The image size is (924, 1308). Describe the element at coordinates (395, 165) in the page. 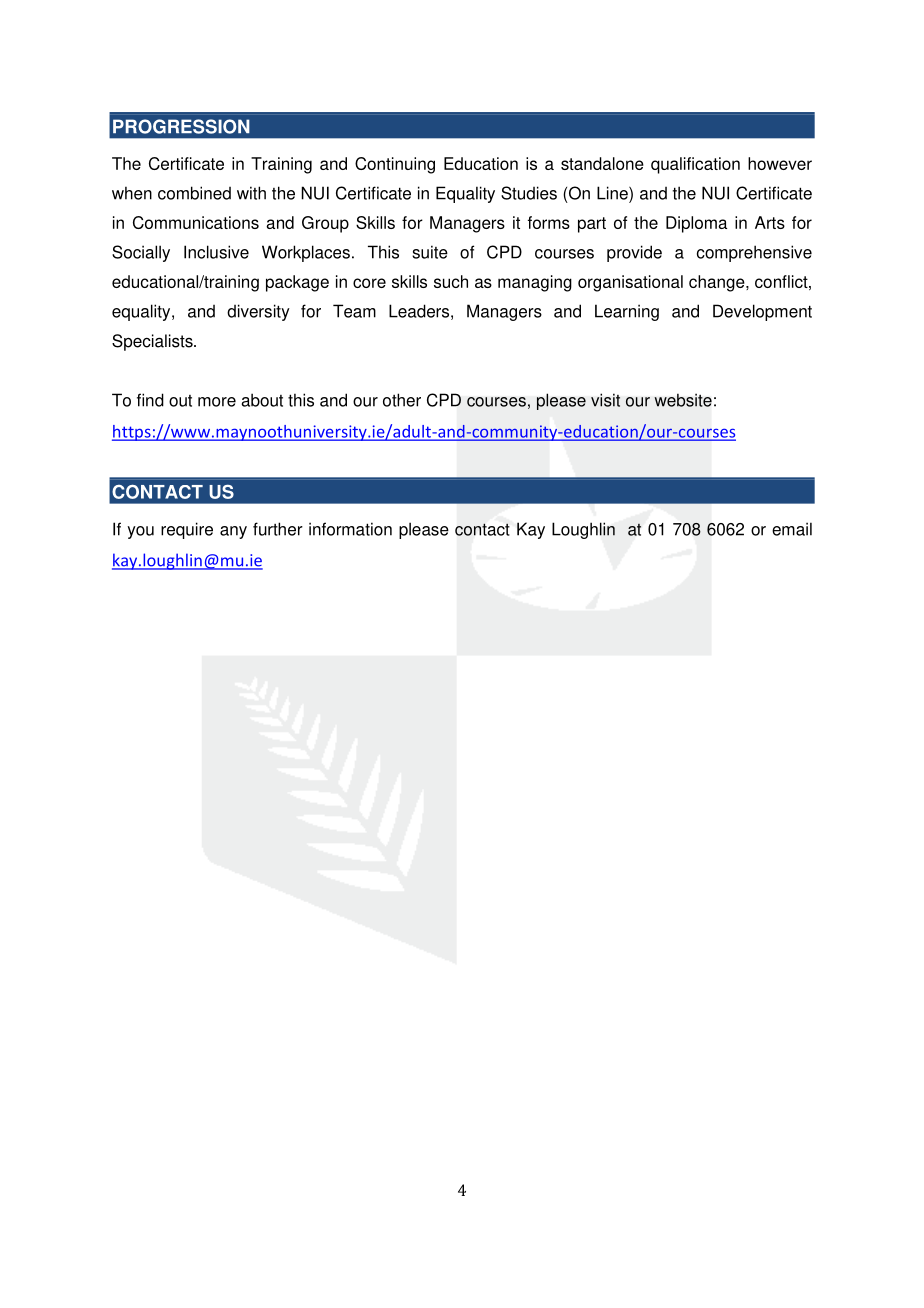

I see `Continuing` at that location.
